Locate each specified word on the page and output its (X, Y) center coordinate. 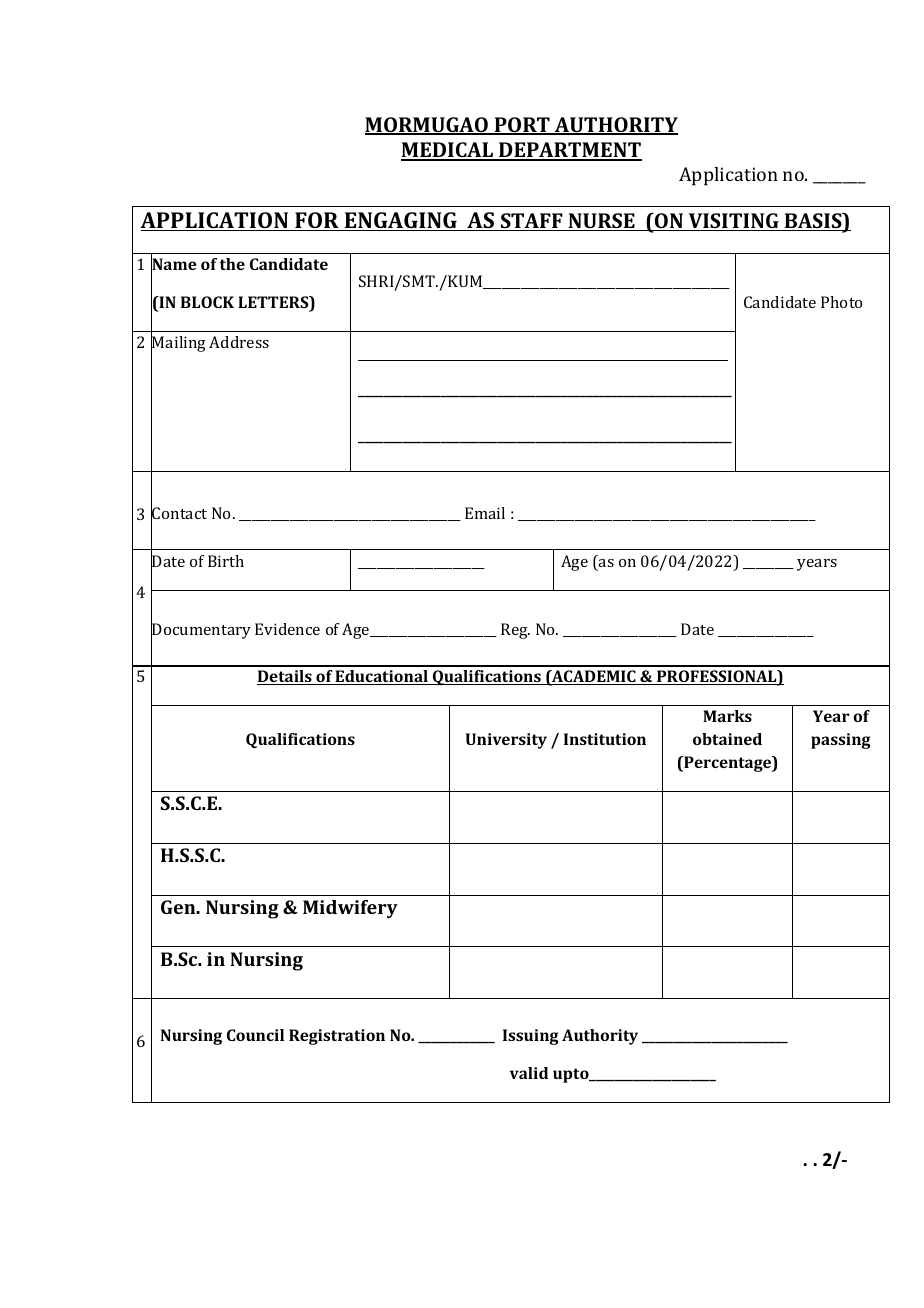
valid (529, 1073)
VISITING (733, 222)
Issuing (531, 1037)
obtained (727, 739)
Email (485, 513)
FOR (317, 221)
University (506, 741)
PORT (522, 126)
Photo (841, 302)
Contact (179, 514)
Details (285, 677)
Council (255, 1035)
